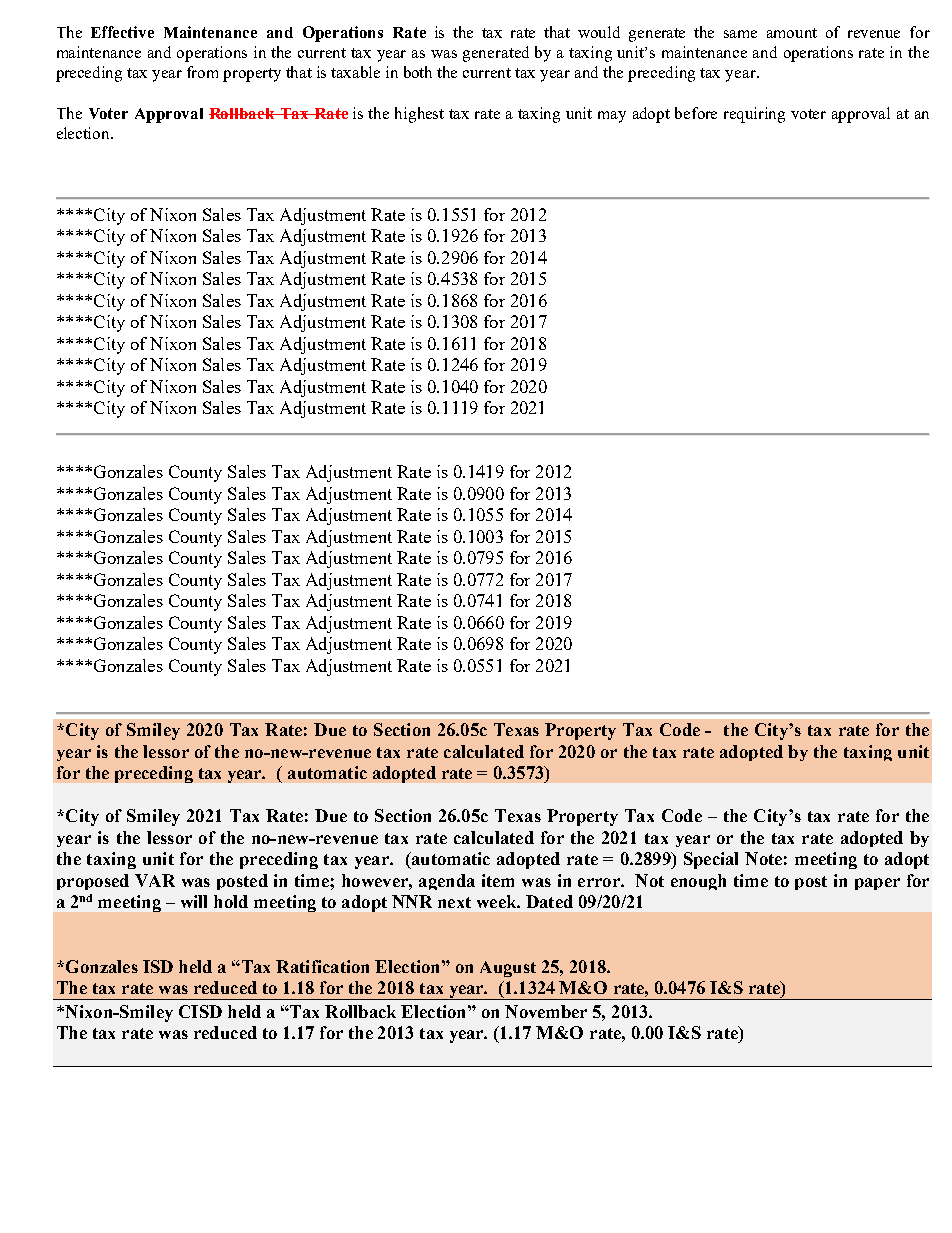  Describe the element at coordinates (155, 880) in the screenshot. I see `VAR` at that location.
